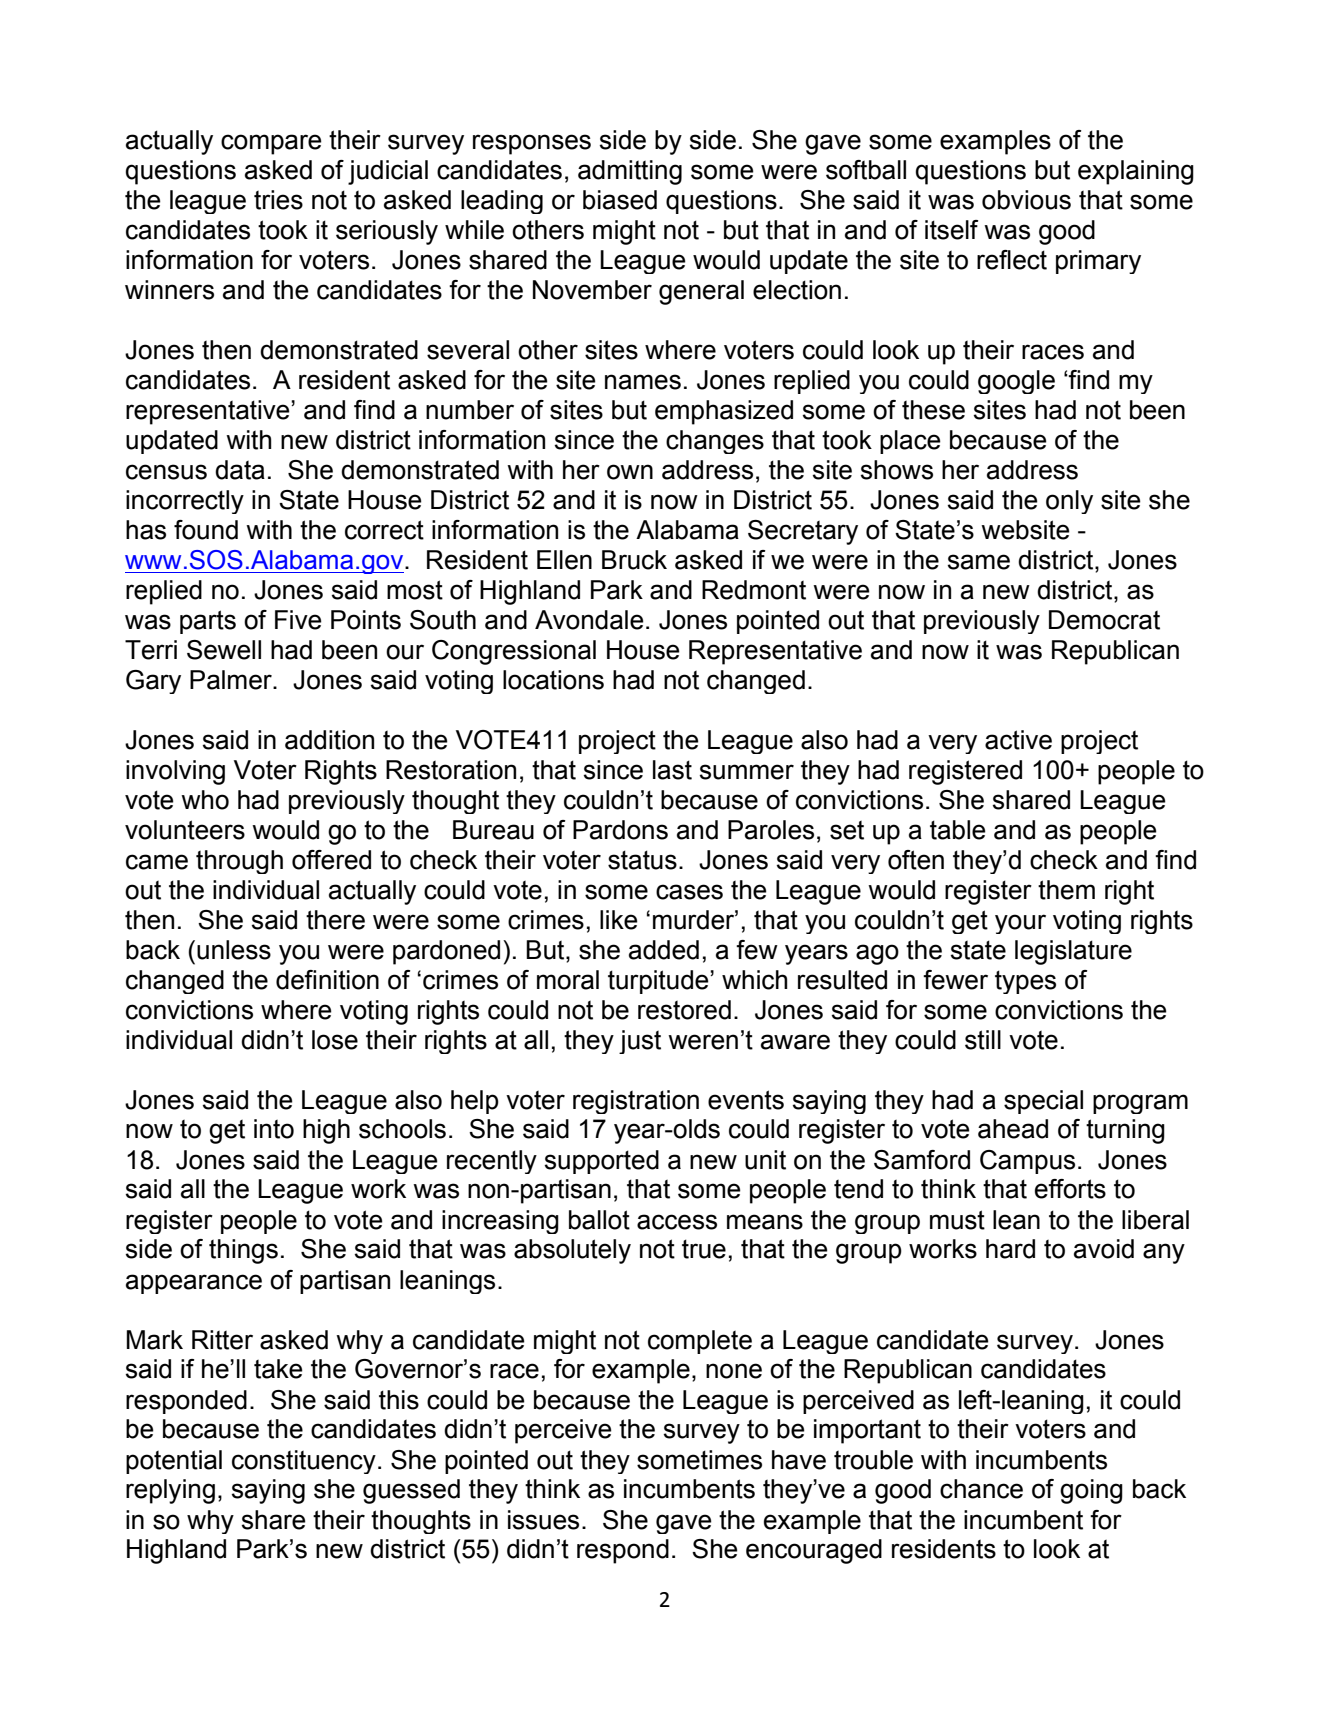  What do you see at coordinates (659, 982) in the document?
I see `turpitude` at bounding box center [659, 982].
